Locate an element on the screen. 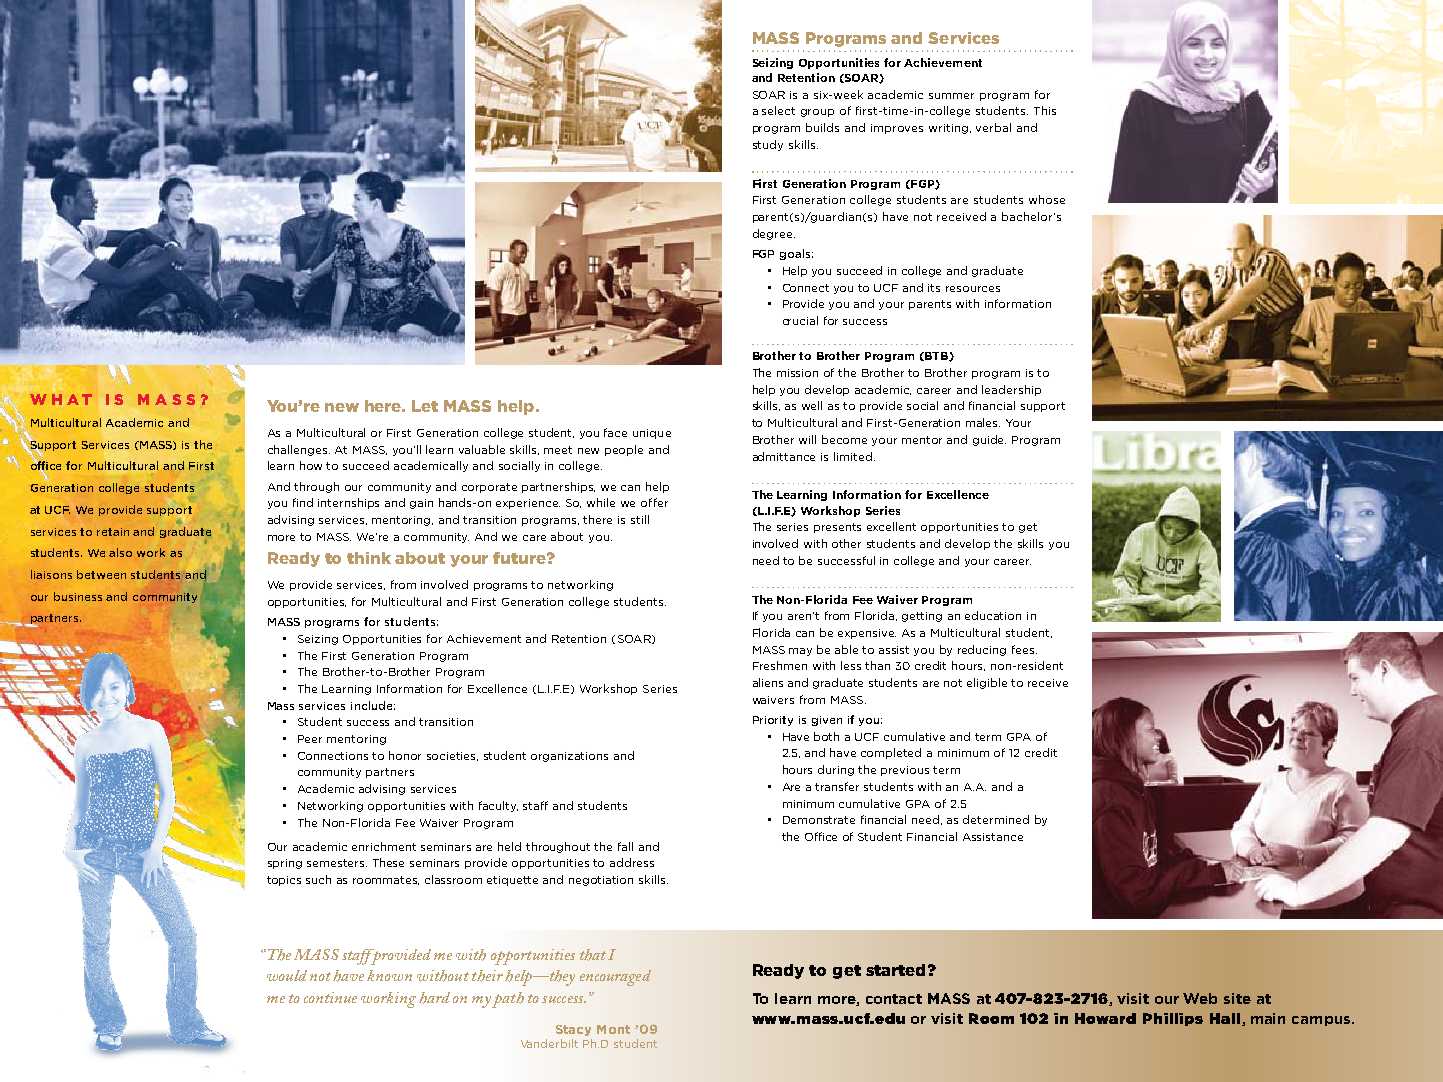 The width and height of the screenshot is (1443, 1082). would is located at coordinates (287, 975).
